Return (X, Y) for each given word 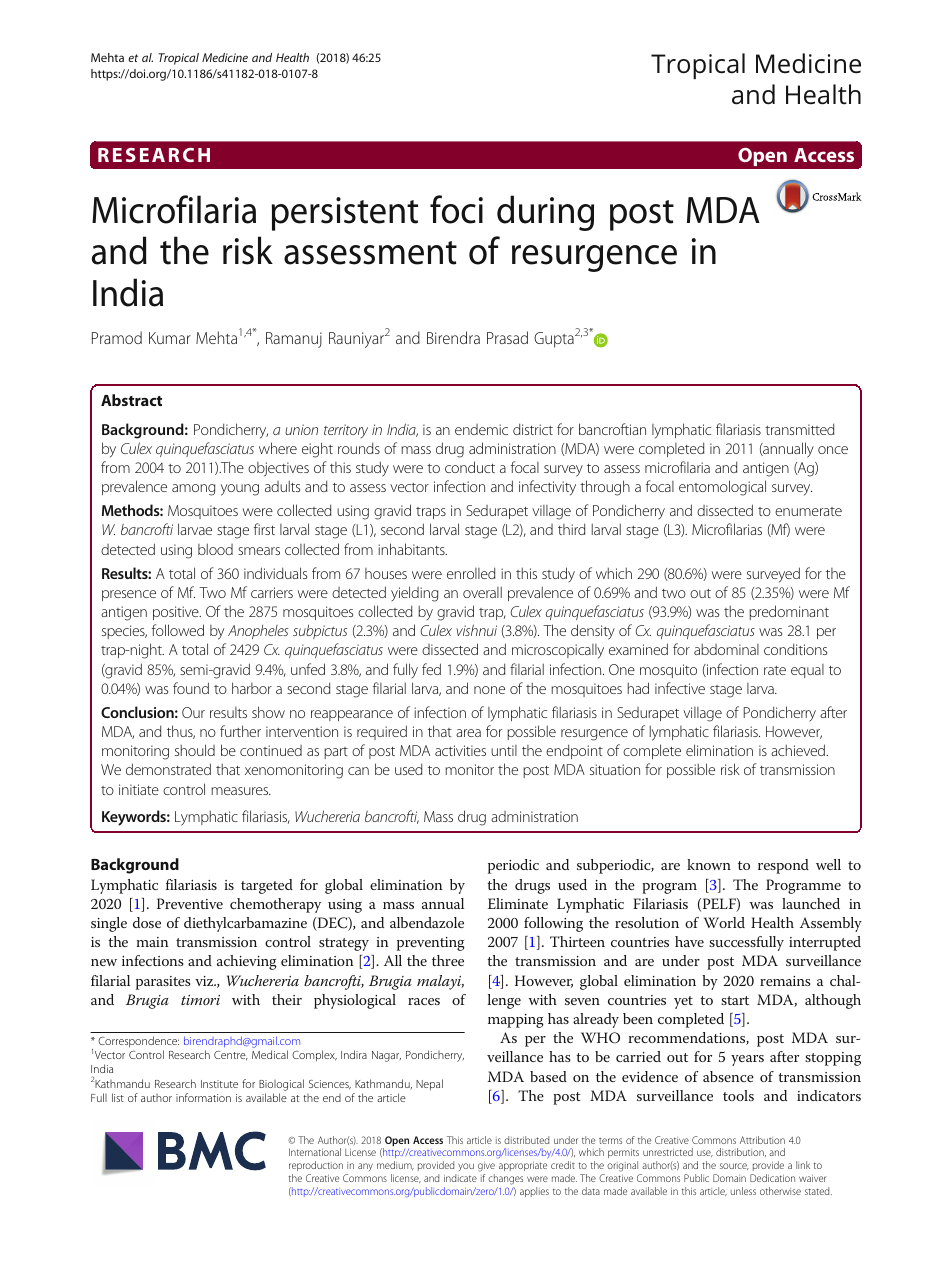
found (191, 688)
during (545, 213)
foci (456, 209)
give (486, 1167)
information (203, 1097)
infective (680, 688)
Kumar (170, 338)
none (489, 690)
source (734, 1166)
